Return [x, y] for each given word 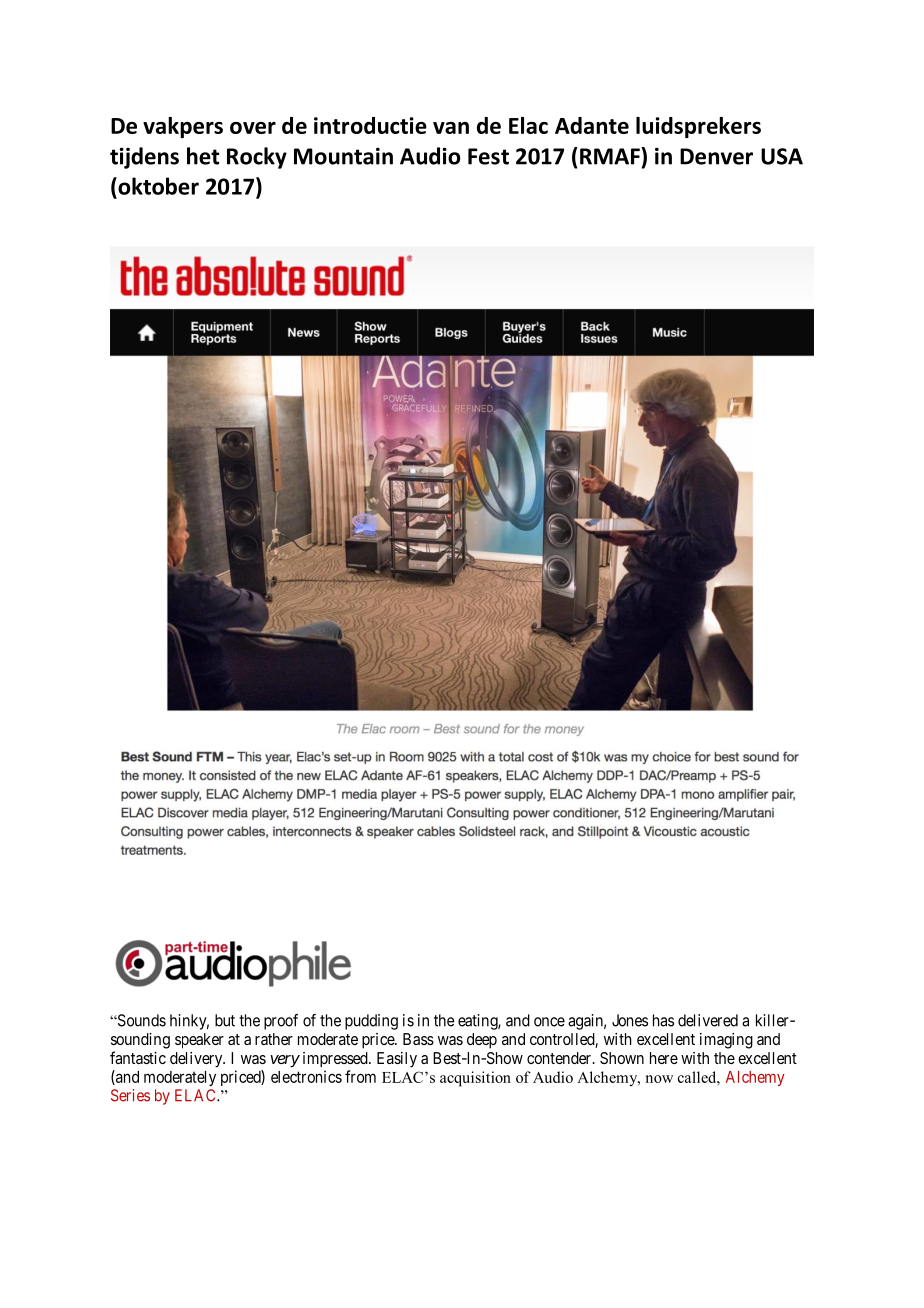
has [663, 1020]
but [225, 1020]
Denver [716, 156]
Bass [418, 1039]
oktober [157, 186]
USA [782, 156]
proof [281, 1022]
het [203, 156]
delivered [708, 1020]
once [549, 1022]
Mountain [343, 156]
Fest [488, 156]
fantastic [138, 1057]
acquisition [475, 1079]
